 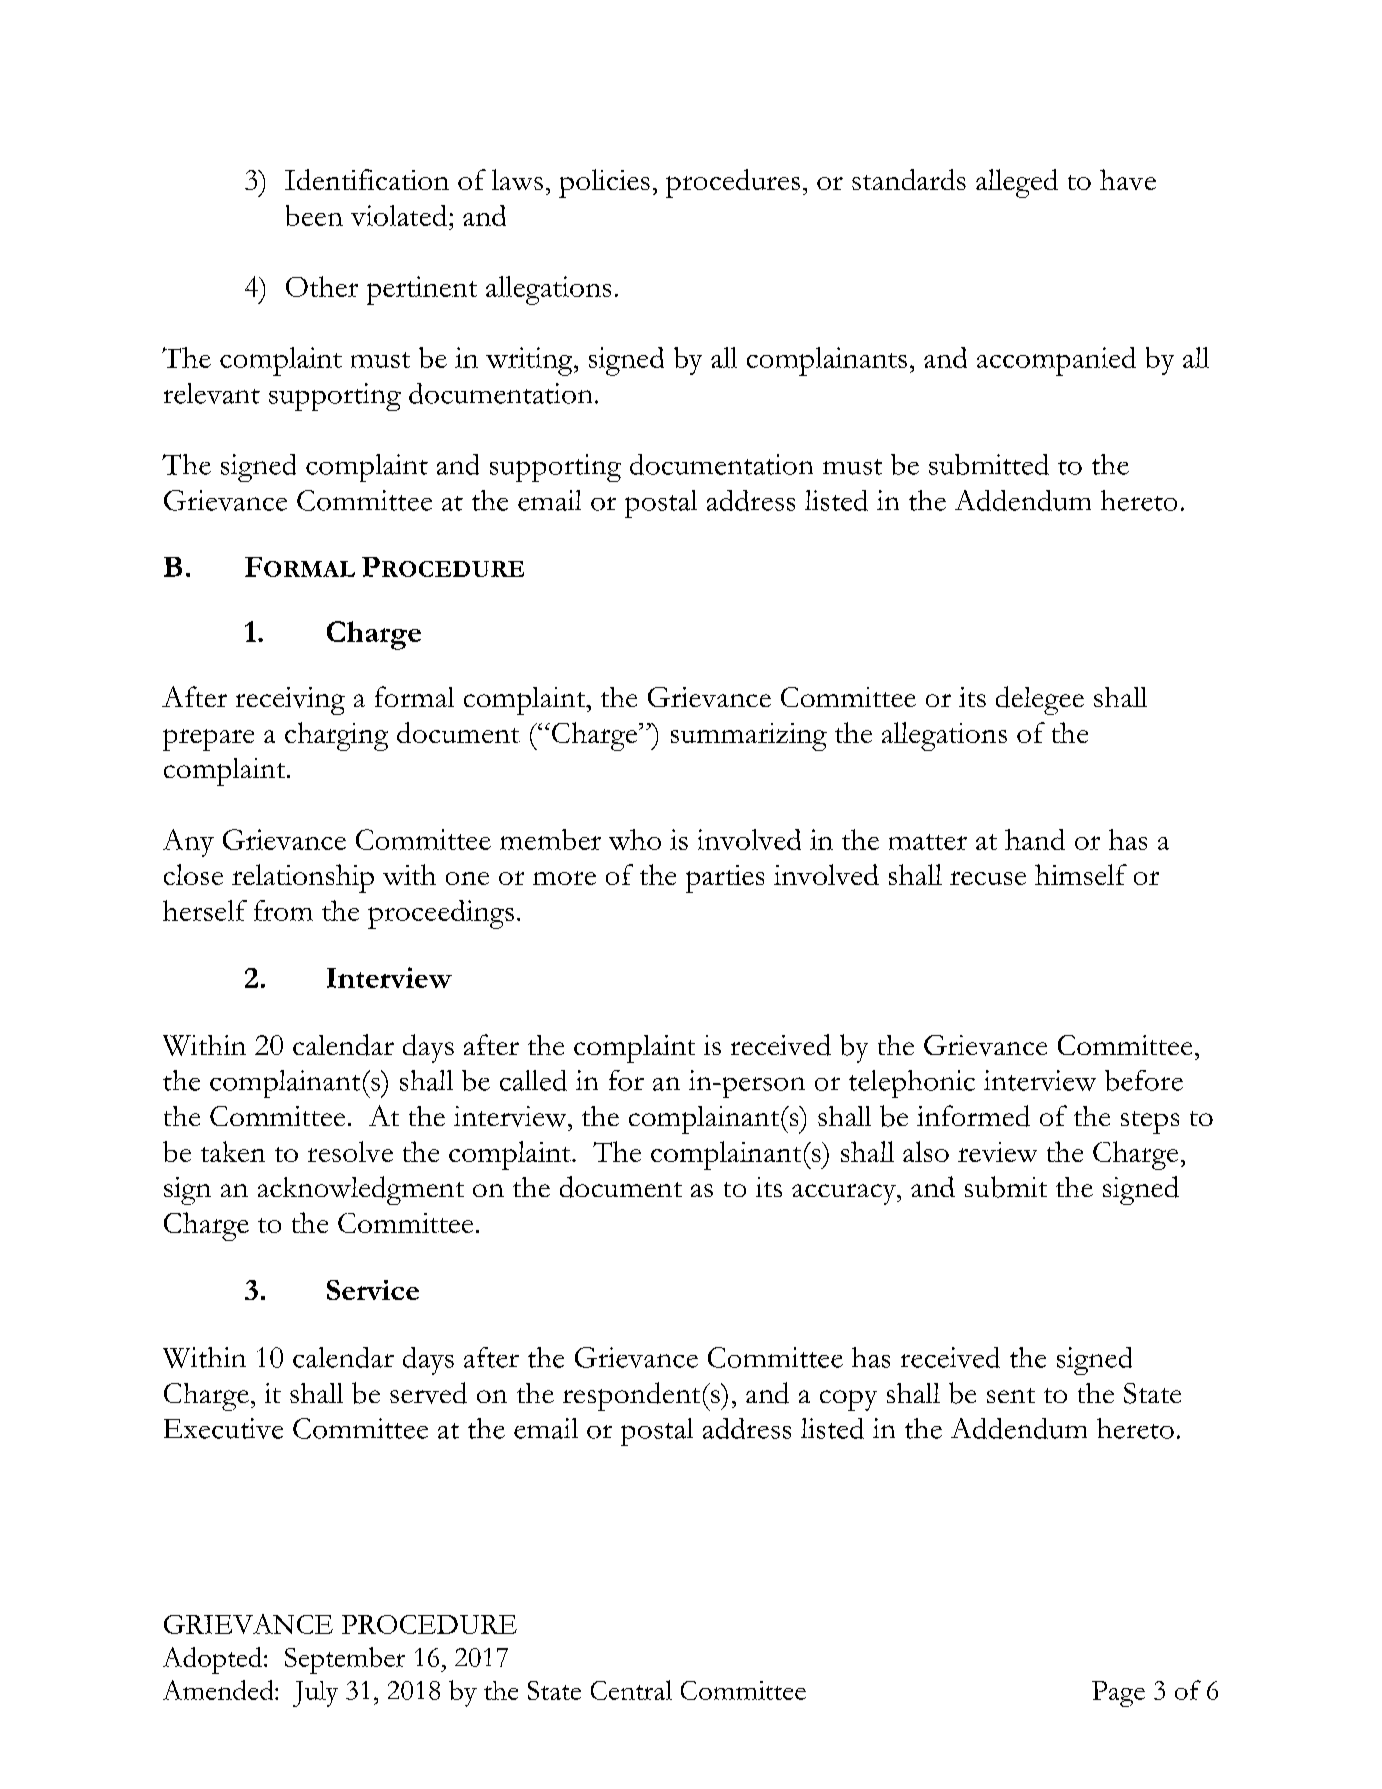 What do you see at coordinates (314, 215) in the document?
I see `been` at bounding box center [314, 215].
